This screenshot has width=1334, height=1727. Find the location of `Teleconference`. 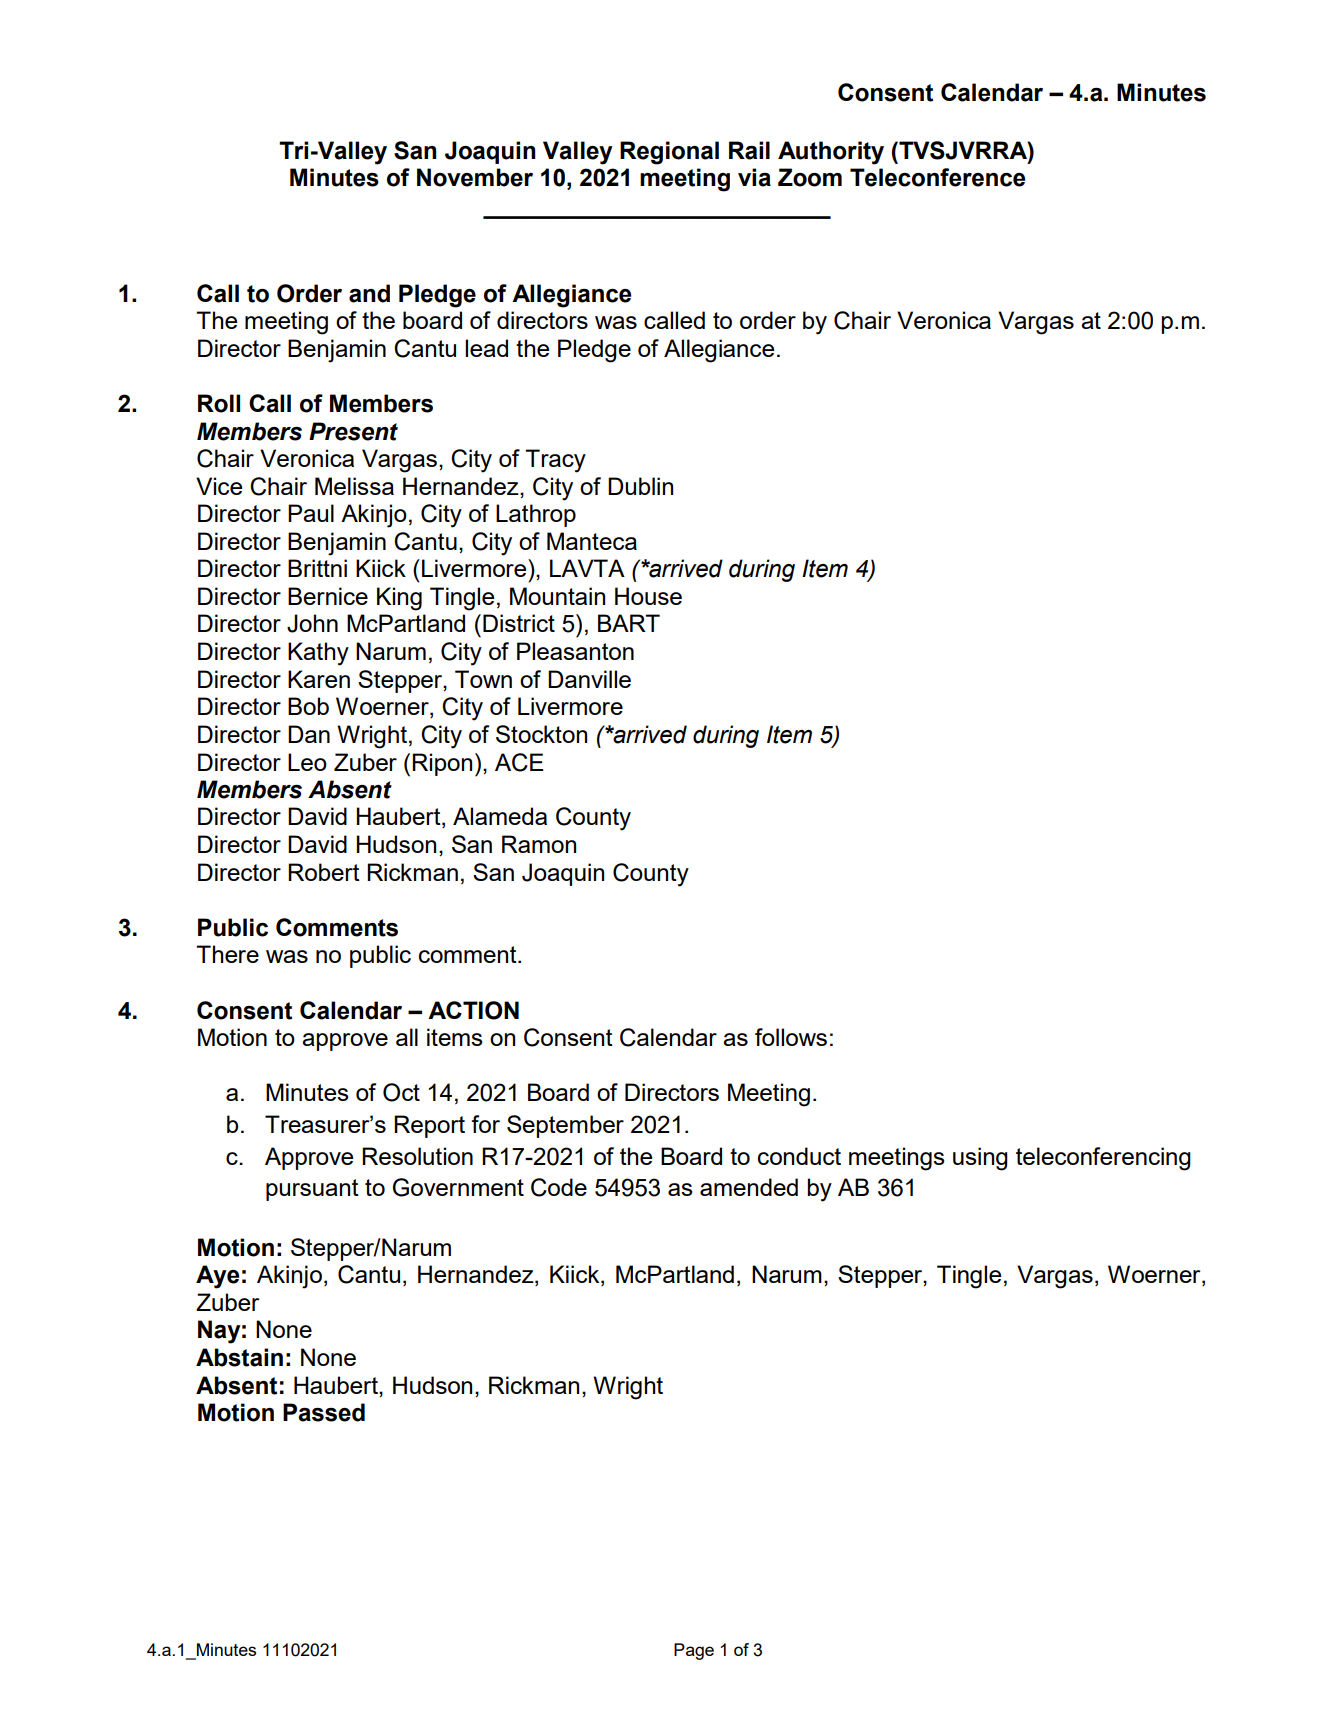

Teleconference is located at coordinates (937, 177).
